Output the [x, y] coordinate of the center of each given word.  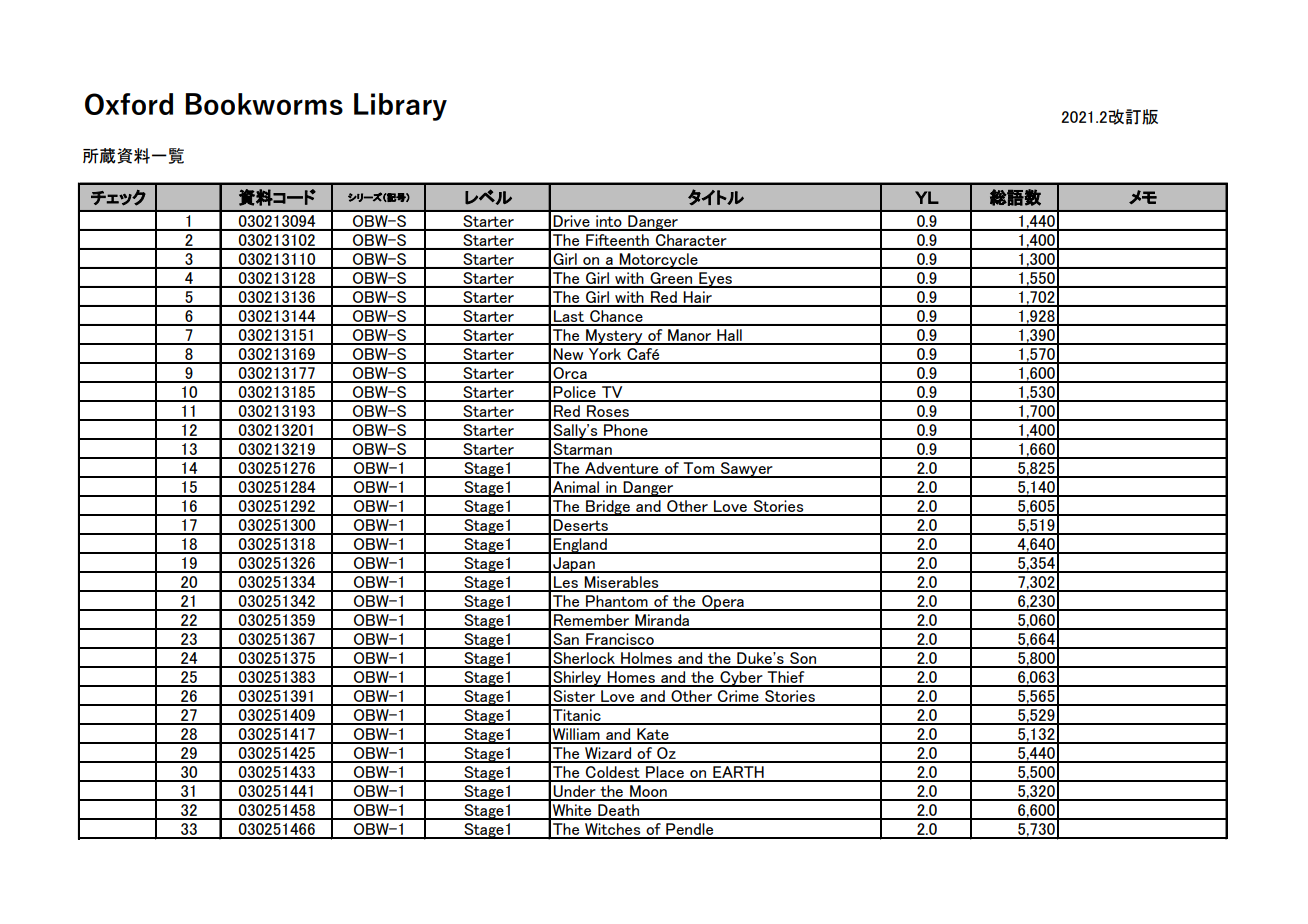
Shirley [577, 679]
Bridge [608, 508]
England [580, 546]
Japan [574, 565]
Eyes [715, 280]
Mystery [614, 337]
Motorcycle [659, 261]
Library [400, 107]
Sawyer [747, 470]
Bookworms [264, 104]
